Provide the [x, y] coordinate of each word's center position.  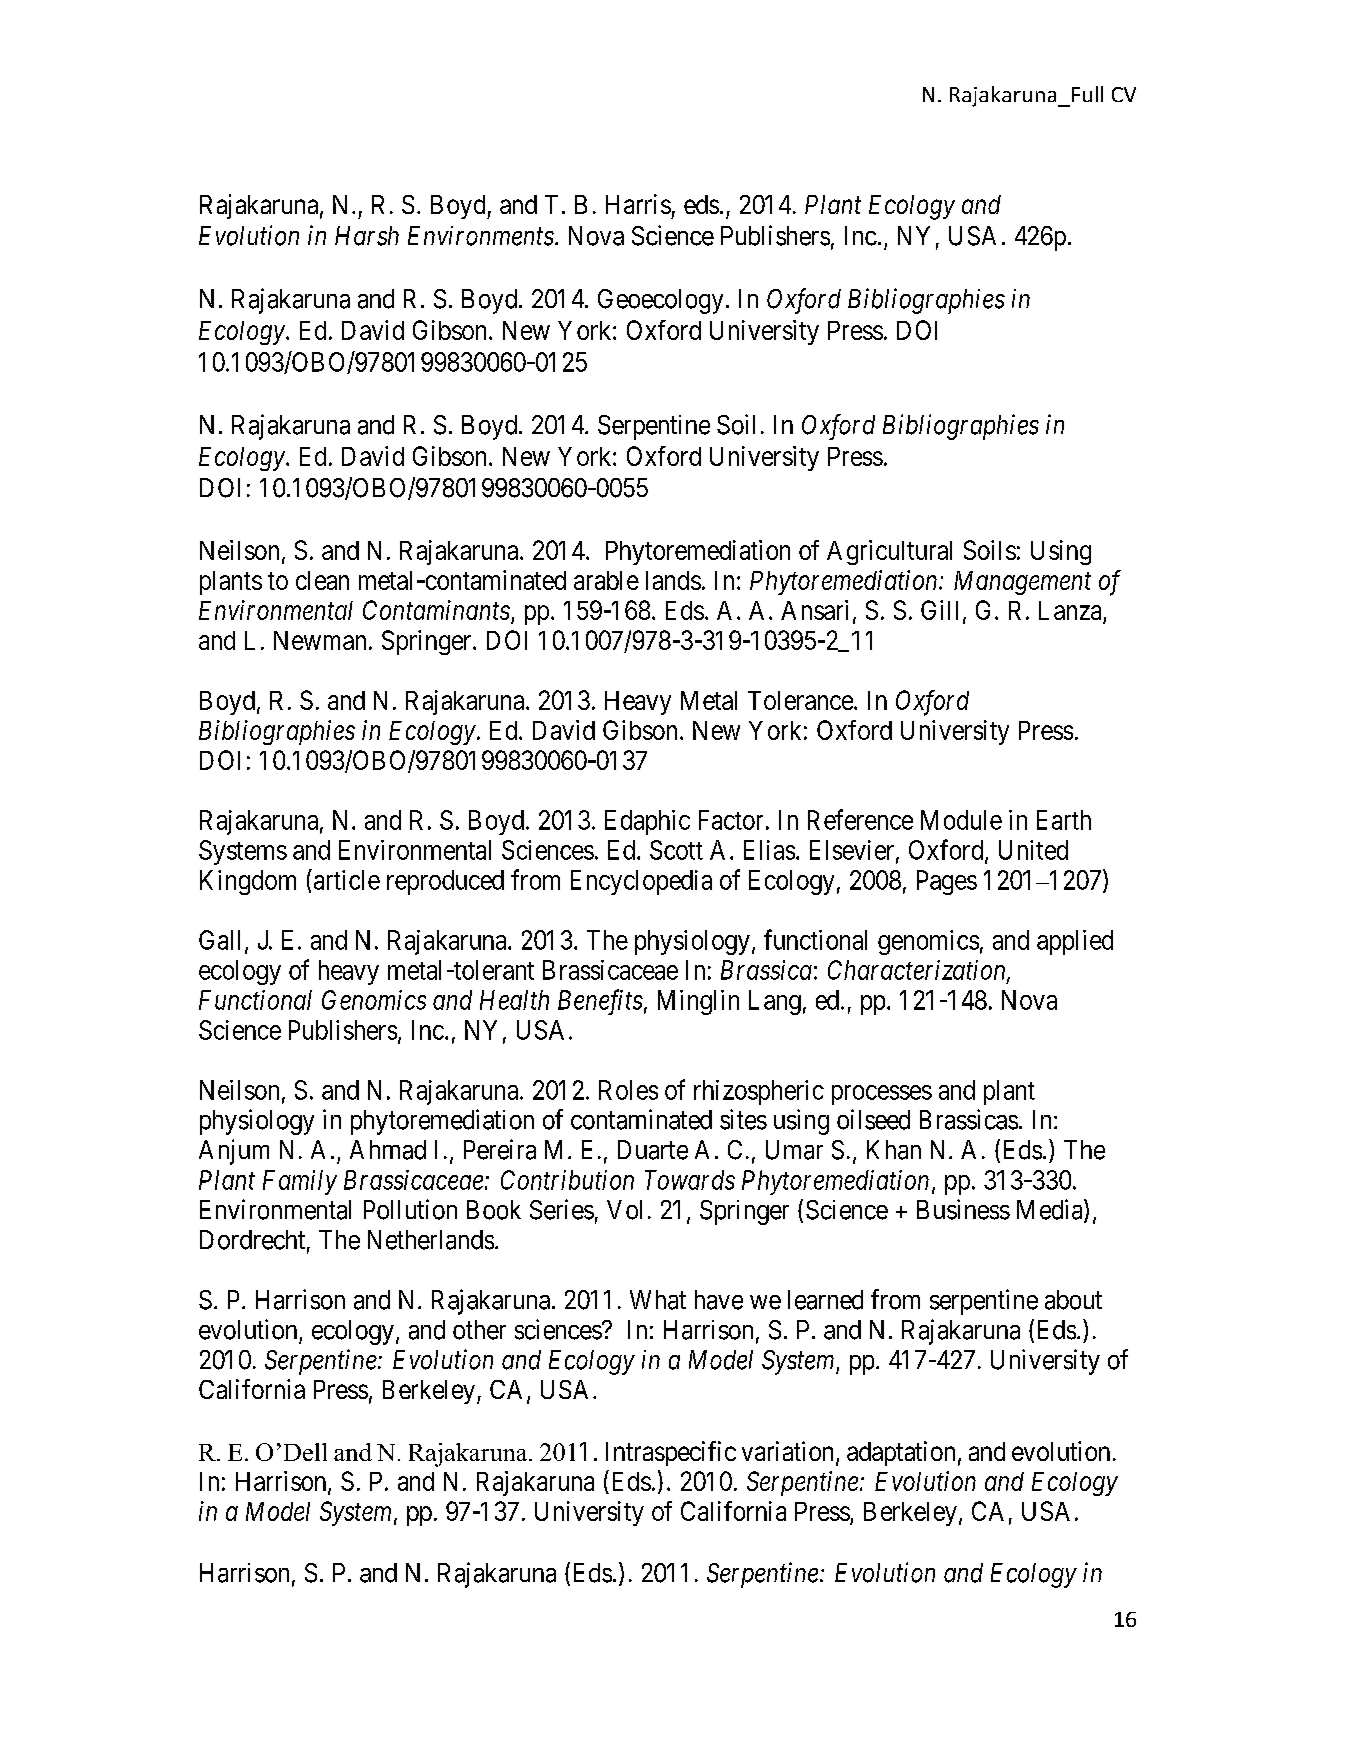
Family [300, 1182]
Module [961, 820]
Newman [320, 640]
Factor [731, 820]
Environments [481, 236]
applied [1075, 942]
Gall [219, 940]
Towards [690, 1180]
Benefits [600, 1002]
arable [606, 580]
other [479, 1330]
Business [963, 1209]
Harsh [367, 236]
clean [322, 580]
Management [1022, 583]
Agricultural [889, 552]
